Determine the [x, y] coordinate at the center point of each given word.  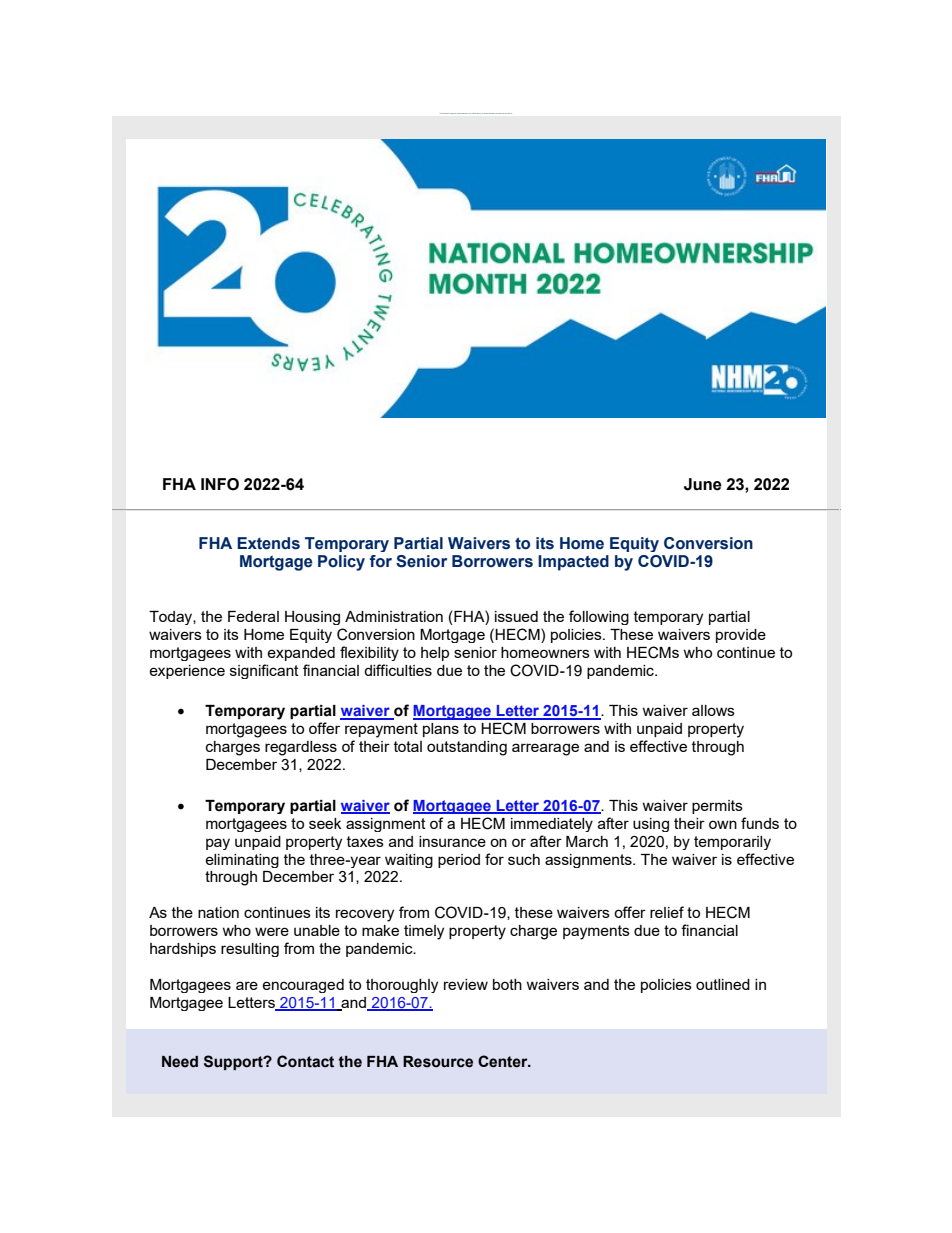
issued [516, 616]
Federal [253, 616]
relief [667, 912]
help [435, 654]
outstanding [467, 748]
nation [218, 912]
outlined [723, 984]
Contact [305, 1061]
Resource [438, 1062]
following [599, 617]
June [703, 484]
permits [717, 807]
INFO [220, 484]
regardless [301, 748]
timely [424, 932]
